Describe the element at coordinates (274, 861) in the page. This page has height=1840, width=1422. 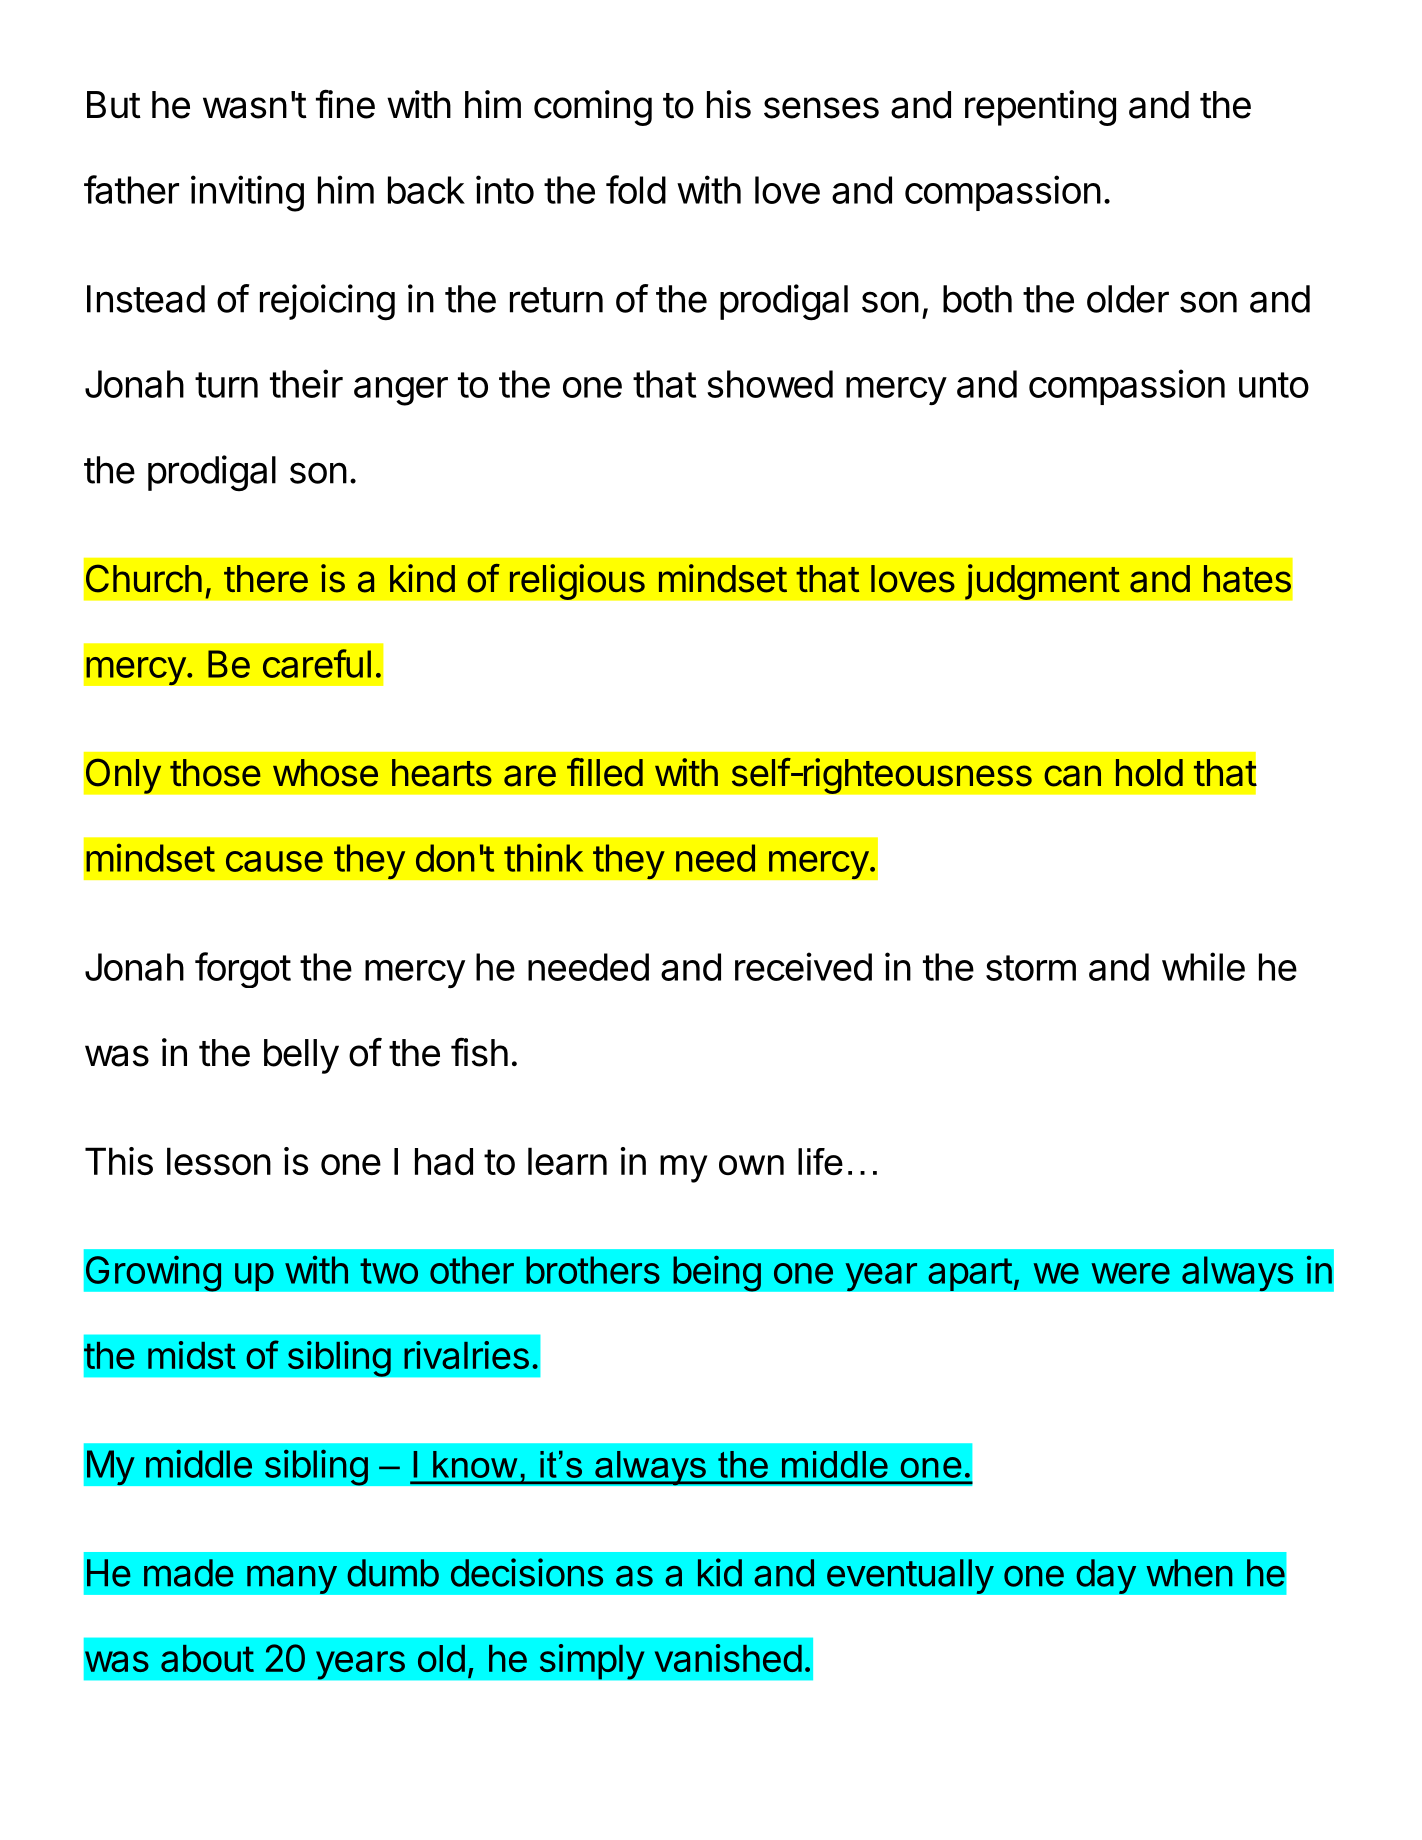
I see `cause` at that location.
